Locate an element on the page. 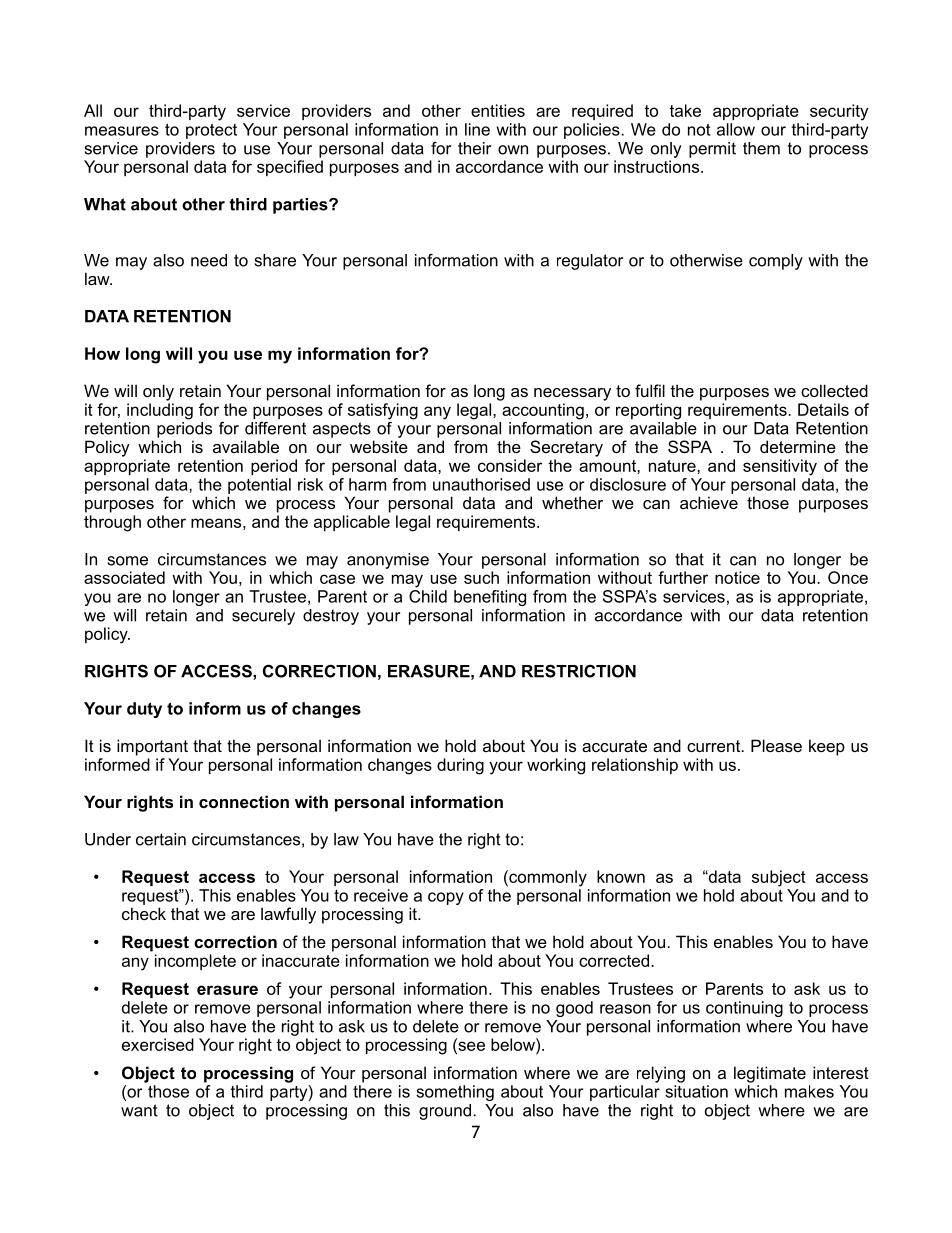 The image size is (952, 1233). ground is located at coordinates (446, 1112).
